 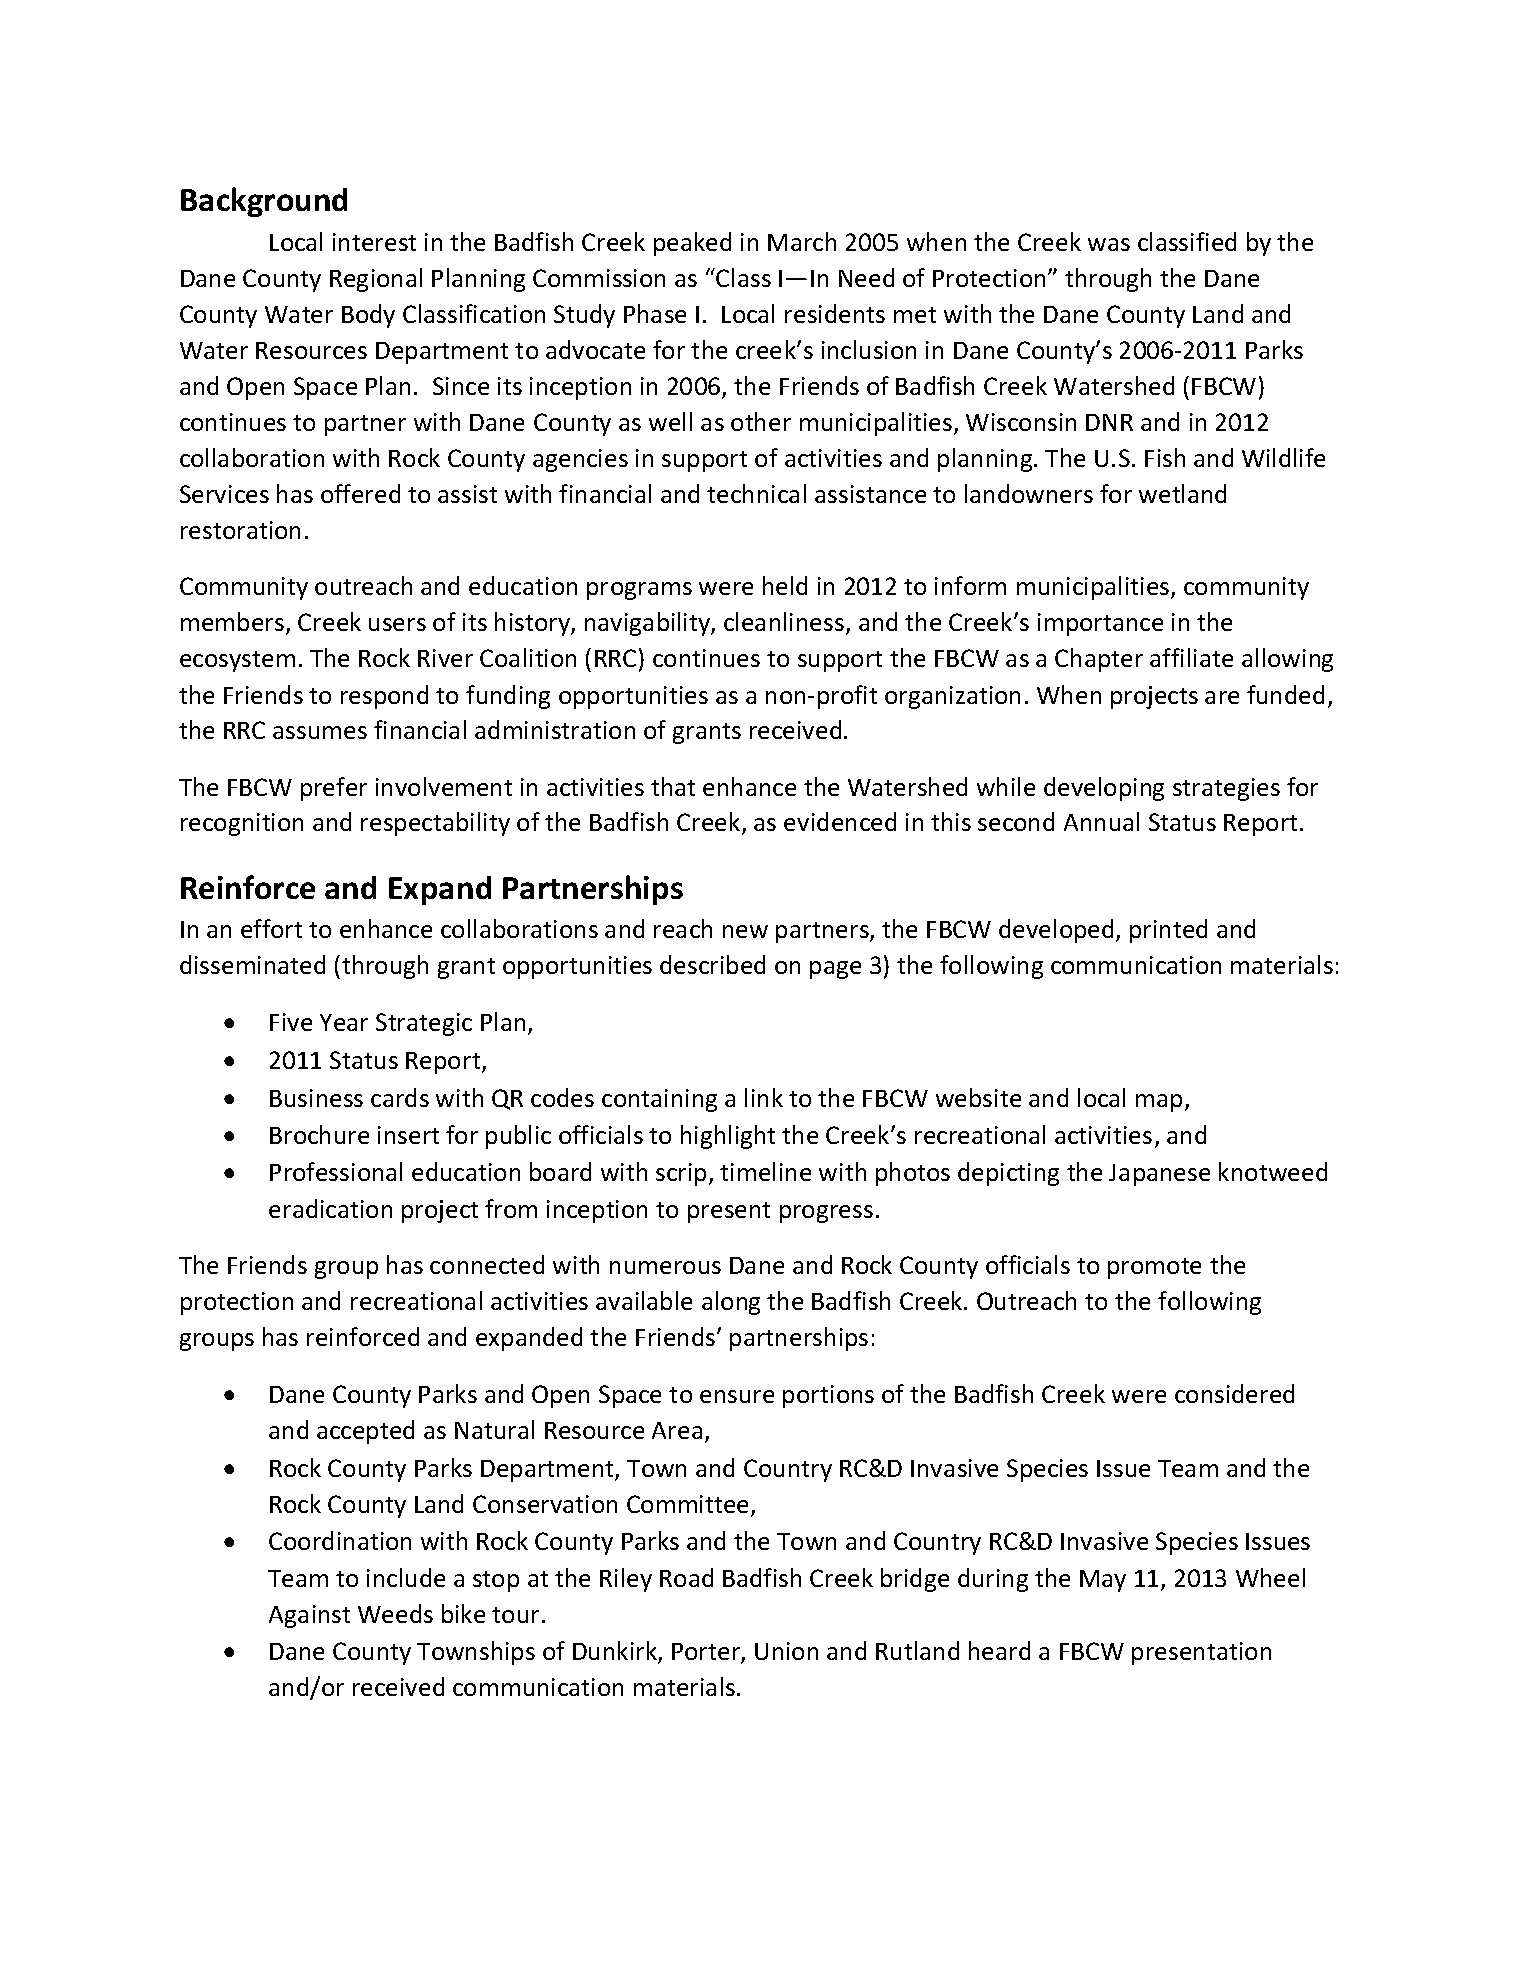 What do you see at coordinates (395, 1613) in the screenshot?
I see `Weeds` at bounding box center [395, 1613].
